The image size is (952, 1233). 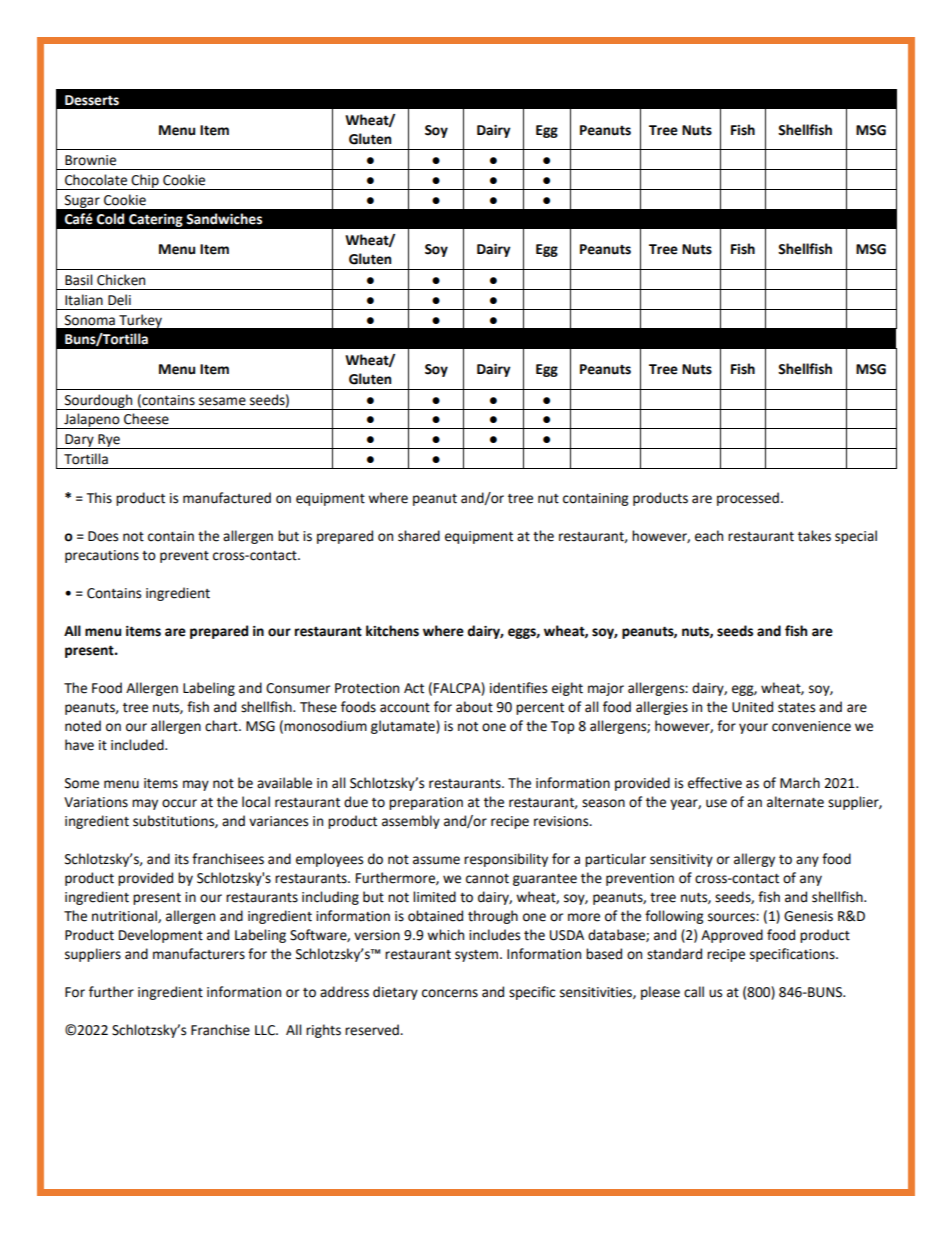 I want to click on takes, so click(x=814, y=536).
